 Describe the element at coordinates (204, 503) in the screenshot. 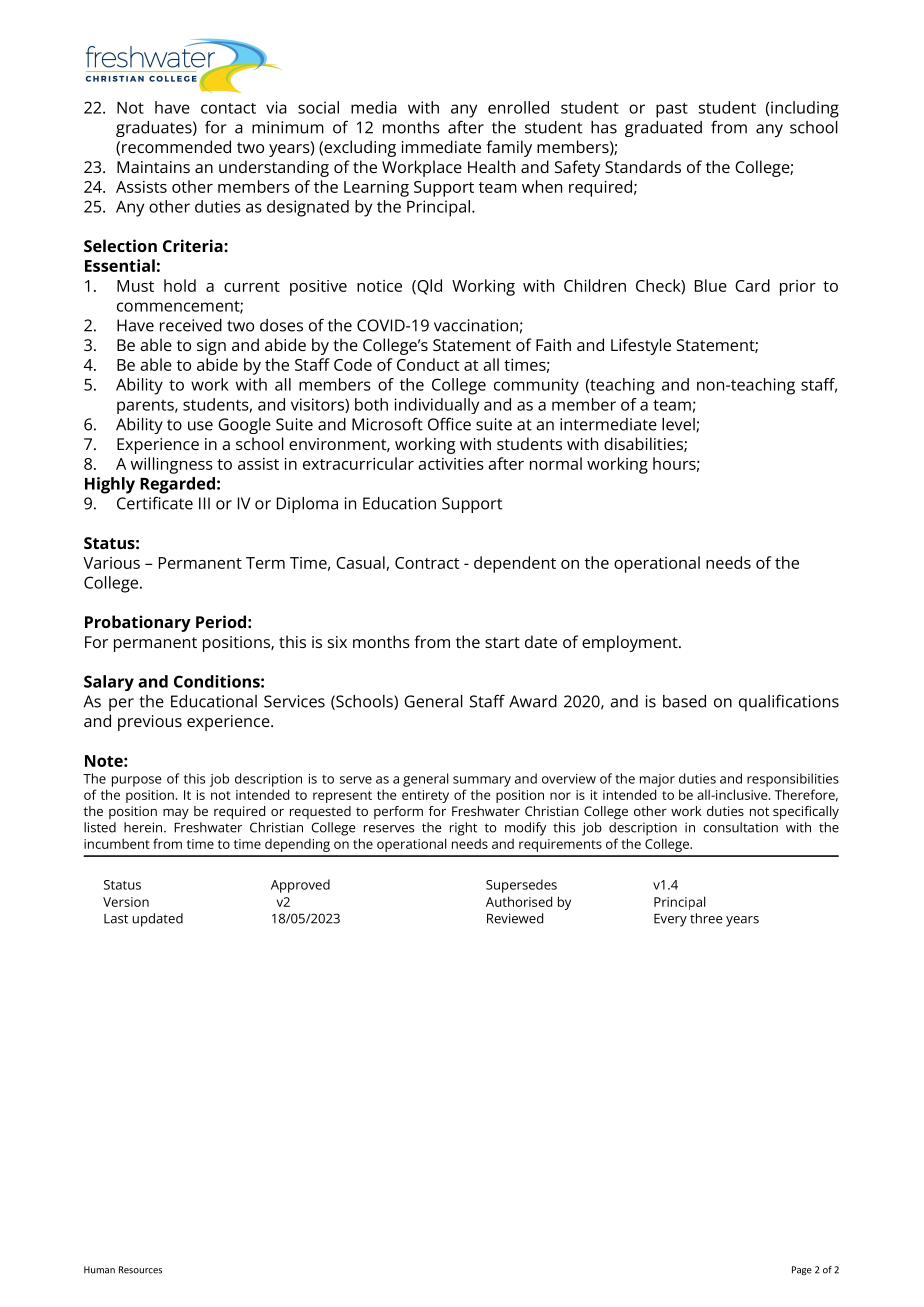

I see `III` at that location.
